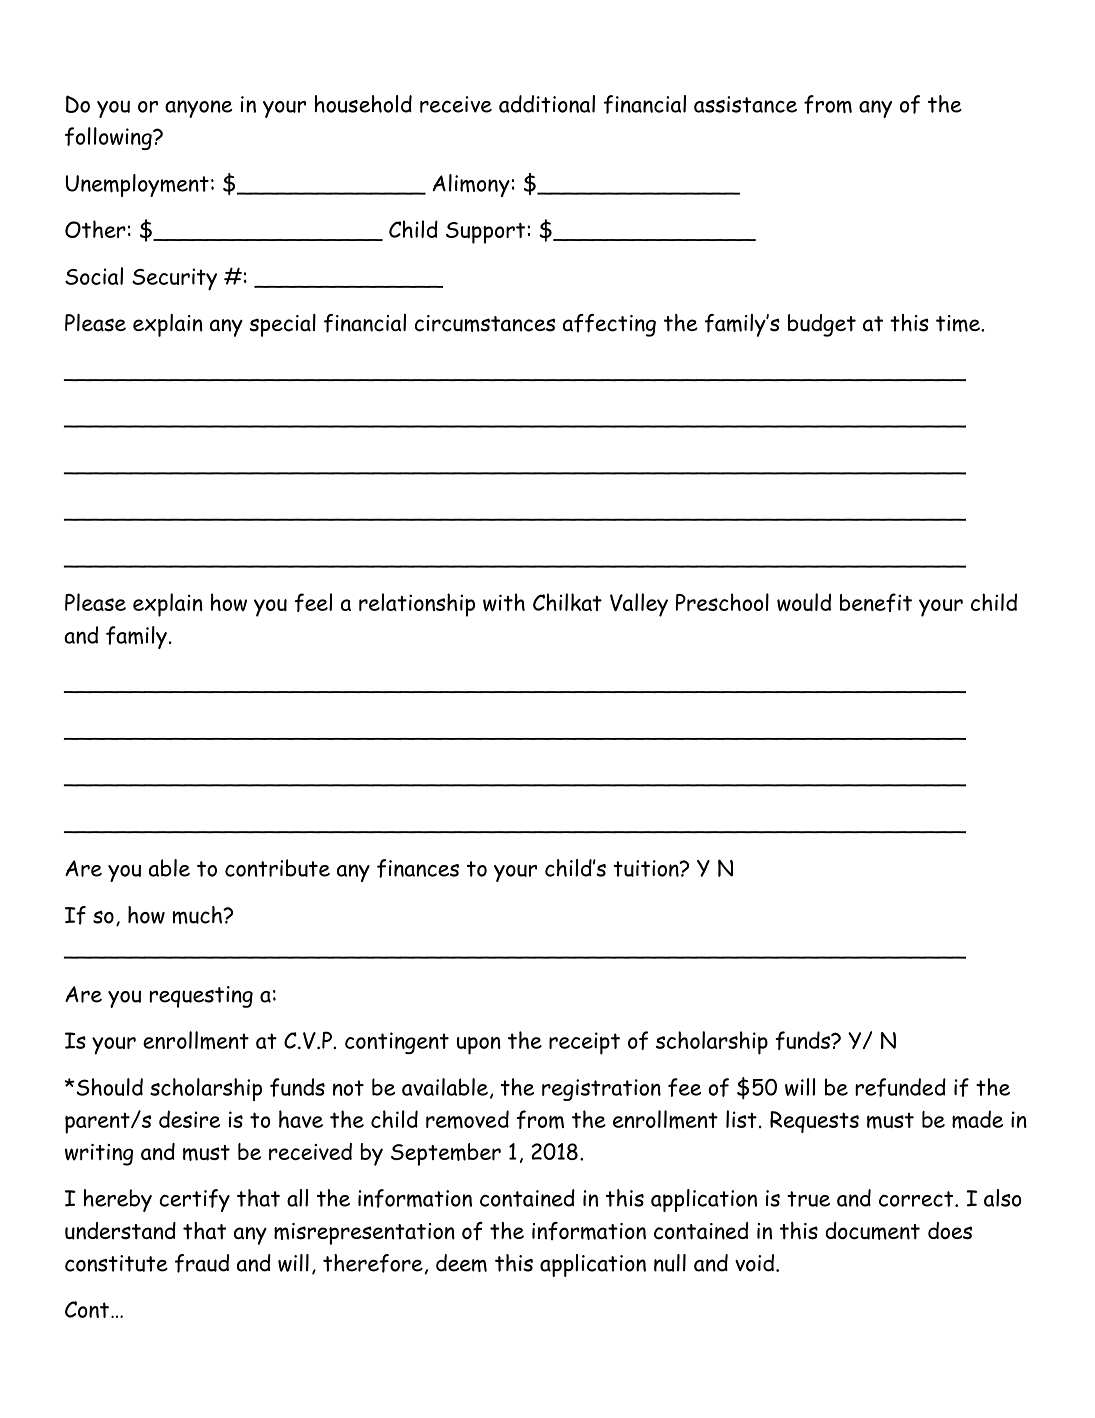 Image resolution: width=1095 pixels, height=1418 pixels. I want to click on receipt, so click(584, 1043).
